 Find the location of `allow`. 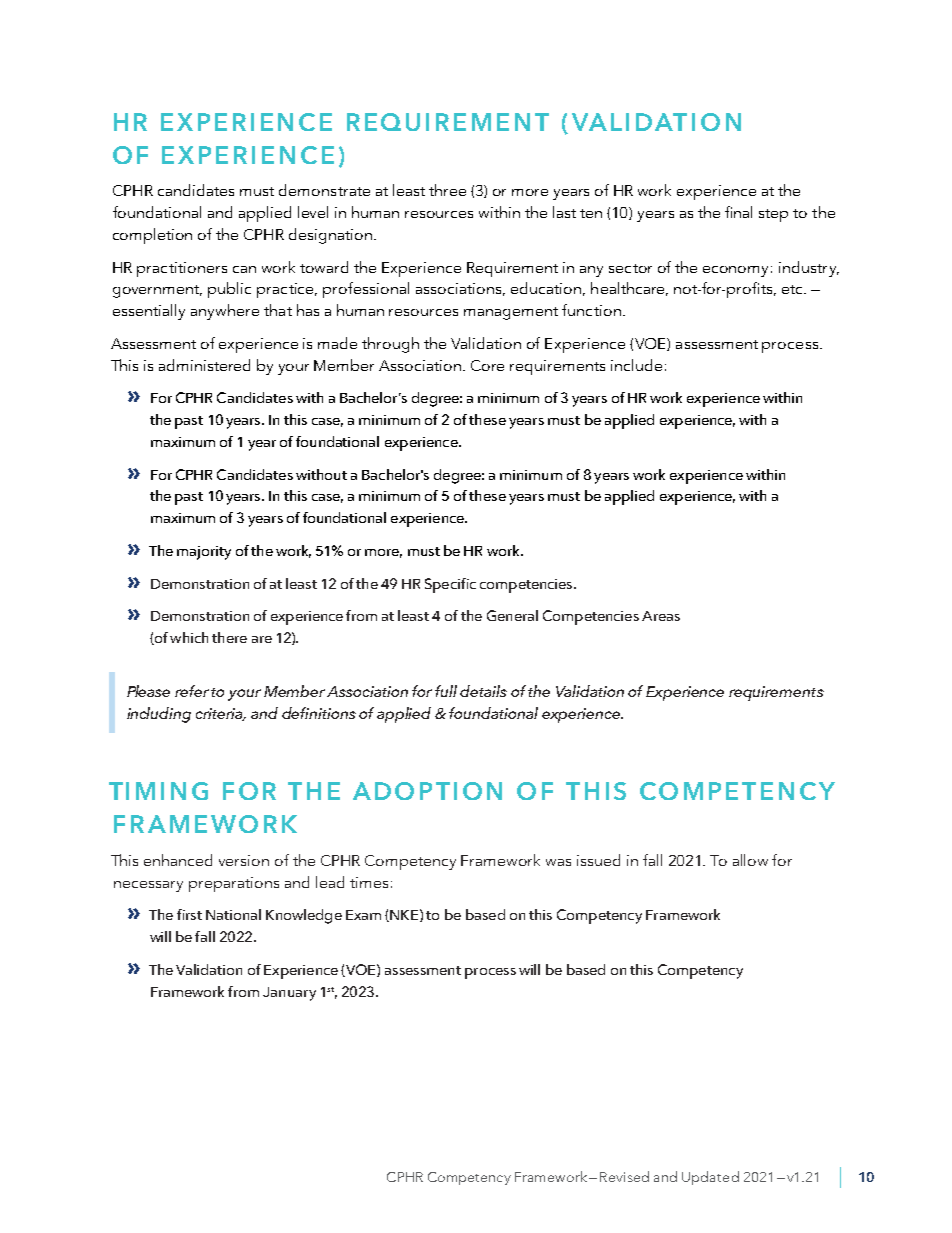

allow is located at coordinates (750, 860).
